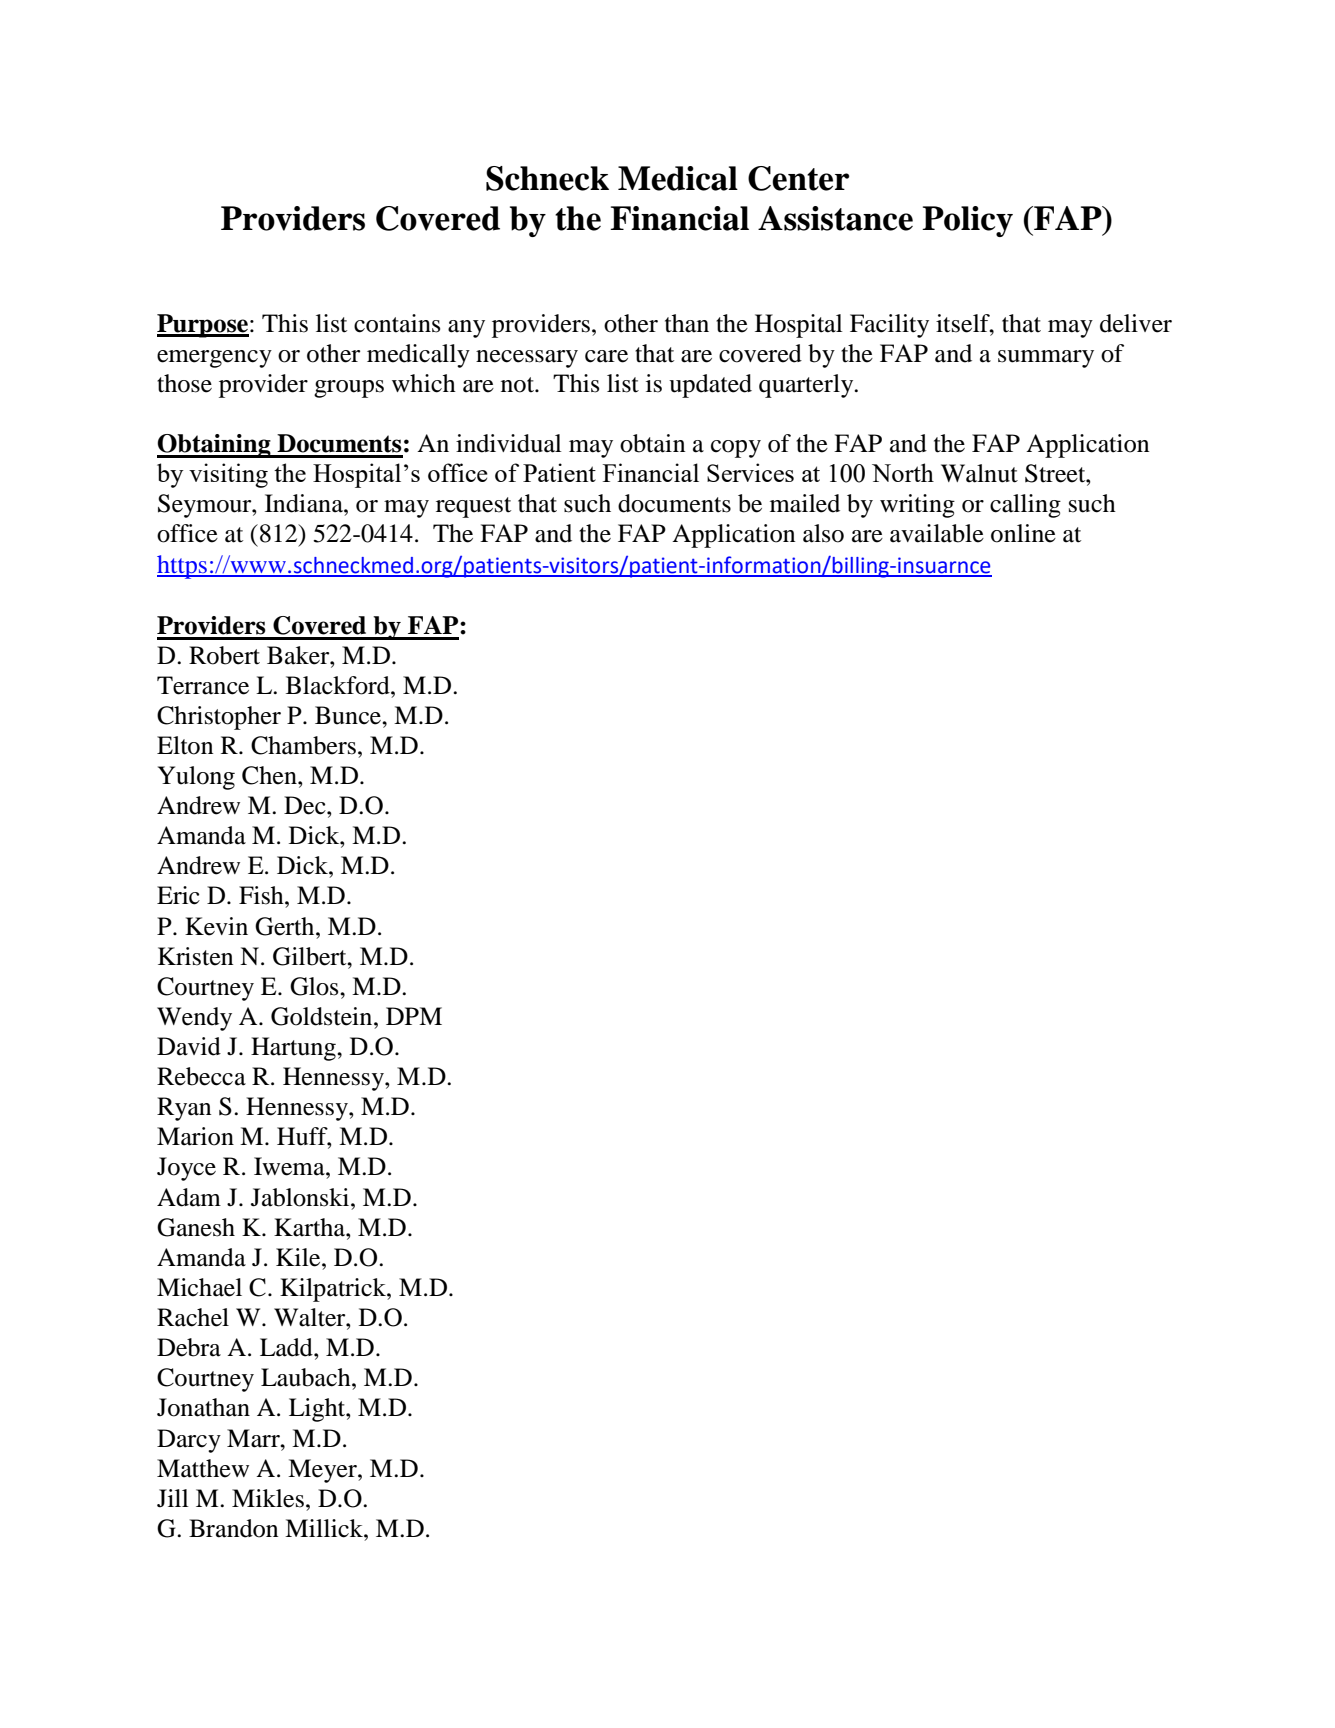  What do you see at coordinates (323, 1016) in the screenshot?
I see `Goldstein` at bounding box center [323, 1016].
